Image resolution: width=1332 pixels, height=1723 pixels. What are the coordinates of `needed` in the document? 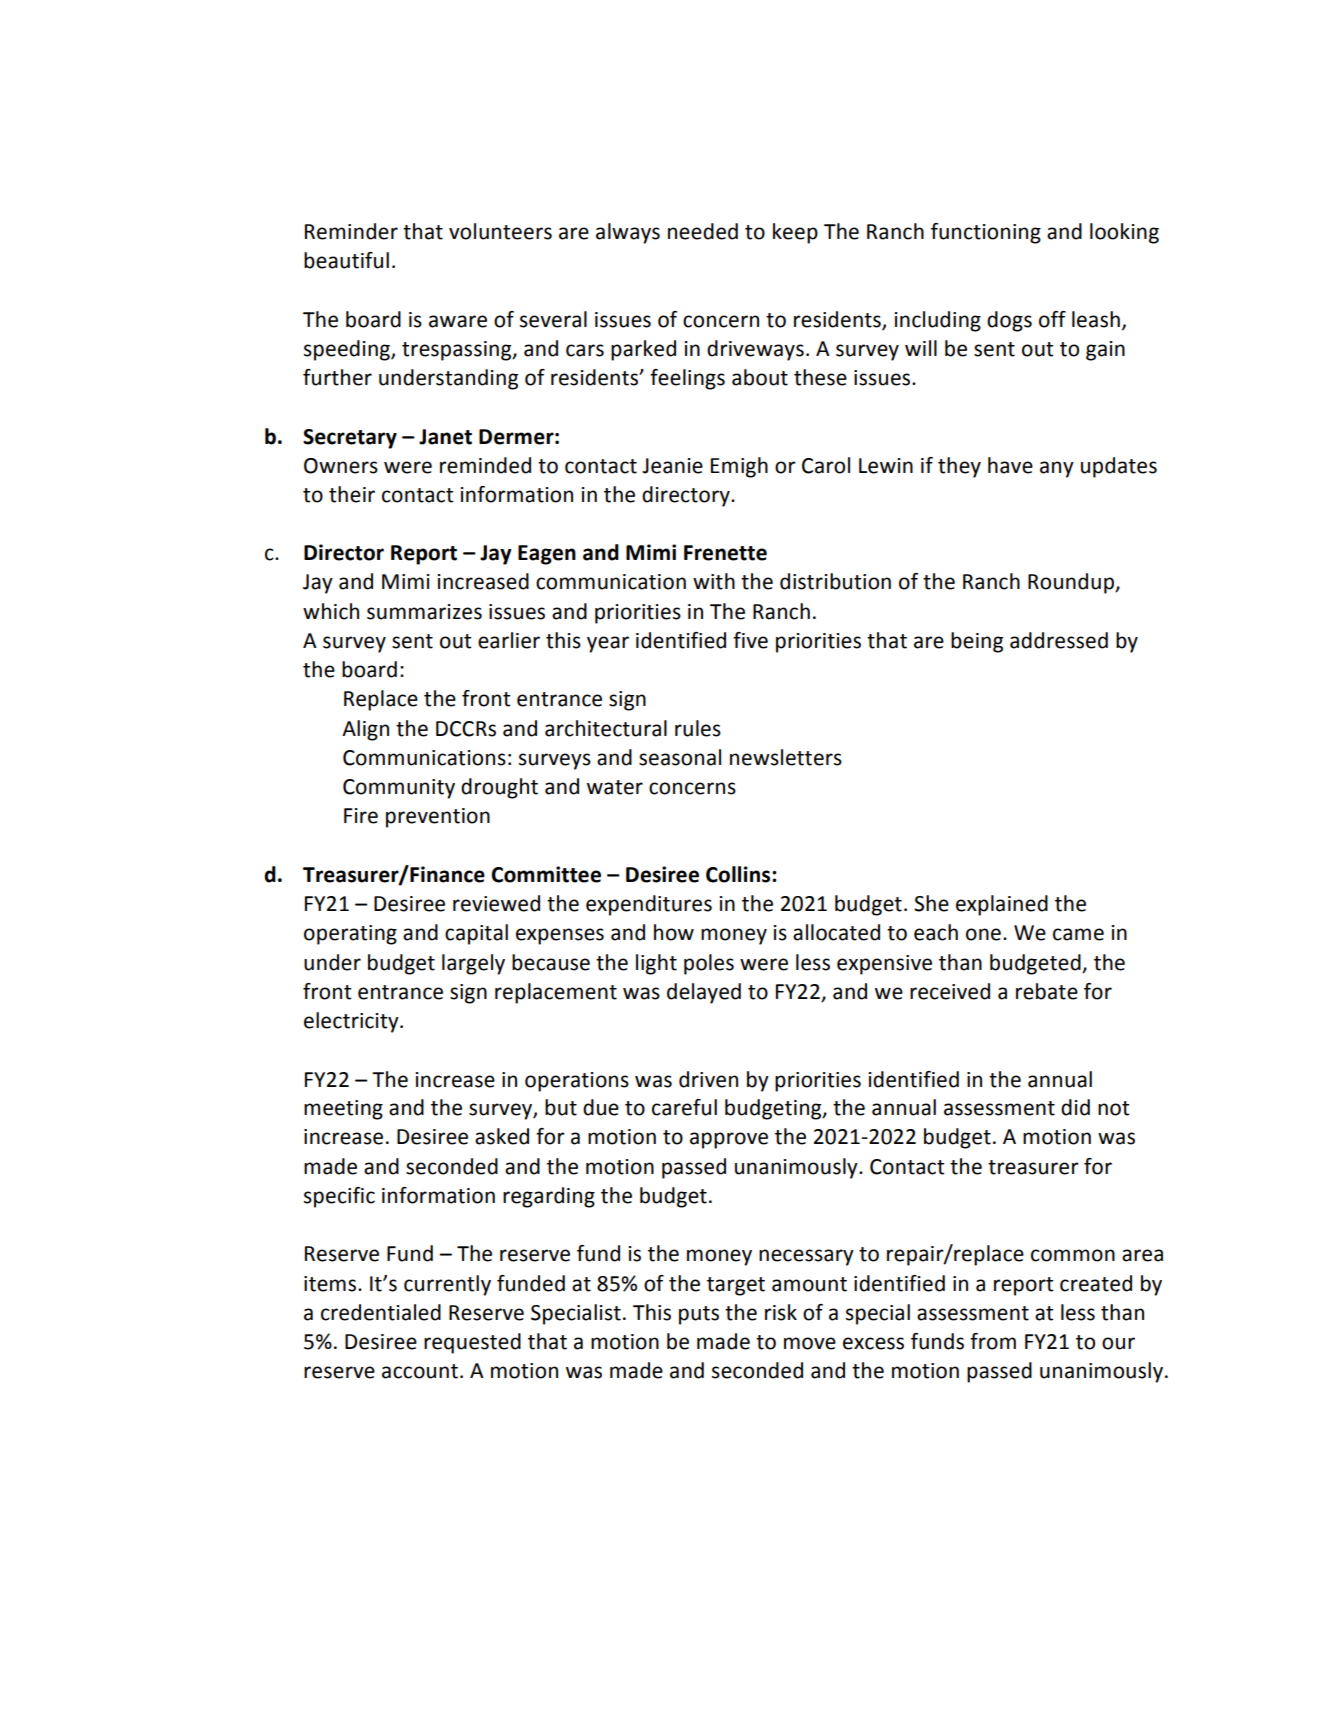 It's located at (703, 231).
